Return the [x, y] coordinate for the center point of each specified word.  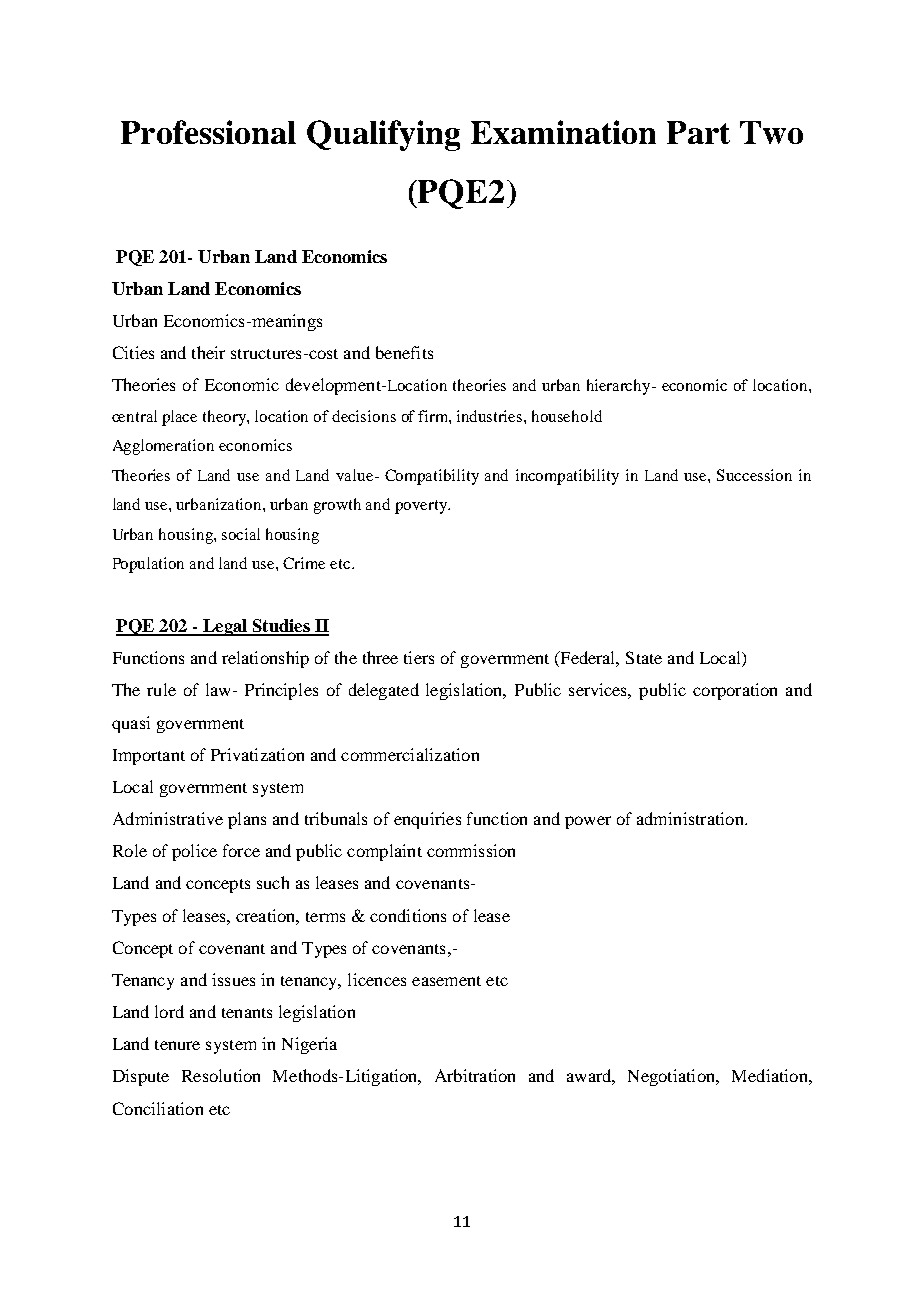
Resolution [221, 1075]
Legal [225, 627]
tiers [419, 657]
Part [698, 132]
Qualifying [383, 135]
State [644, 657]
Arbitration [475, 1075]
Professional [208, 132]
